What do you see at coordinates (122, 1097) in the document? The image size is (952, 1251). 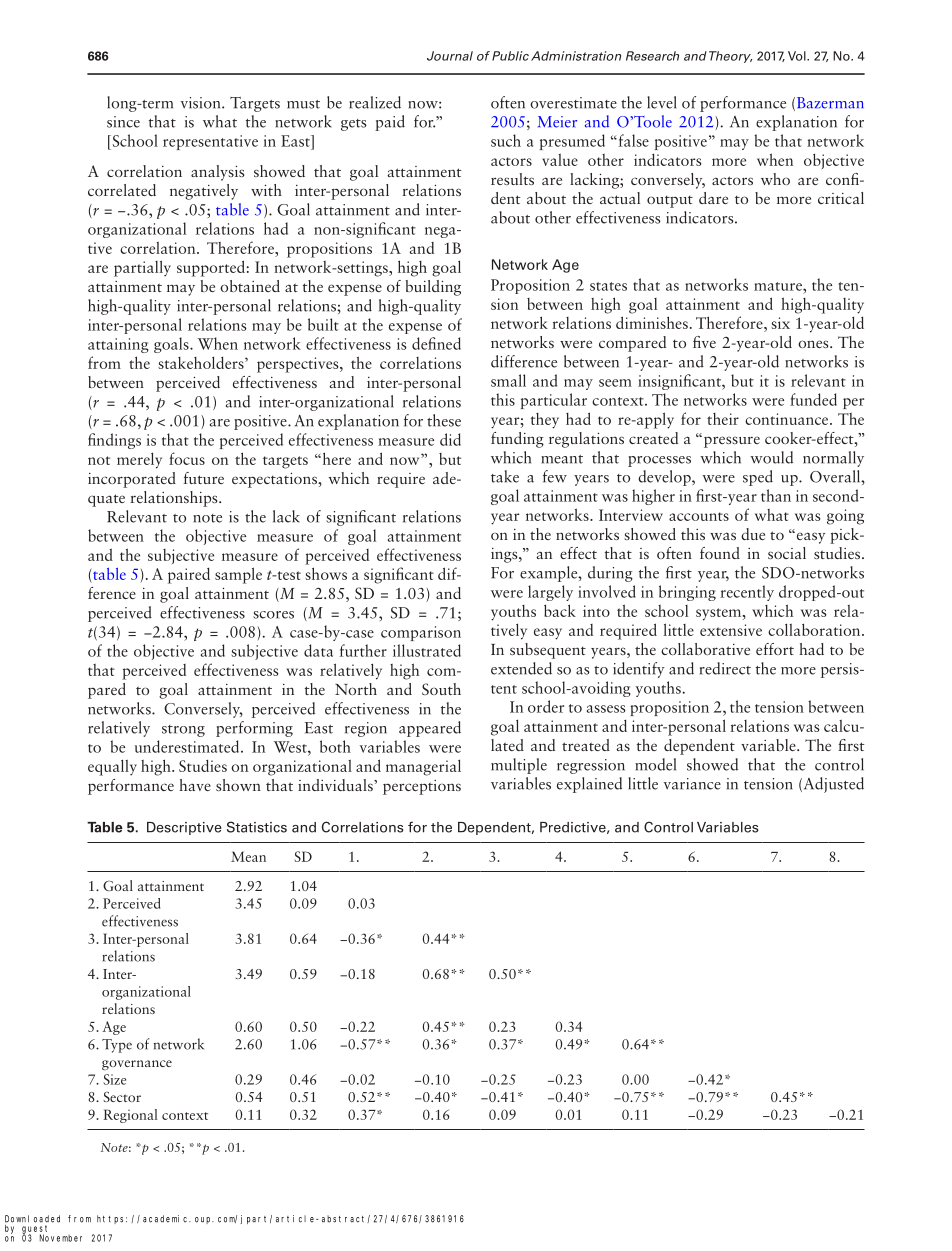 I see `Sector` at bounding box center [122, 1097].
